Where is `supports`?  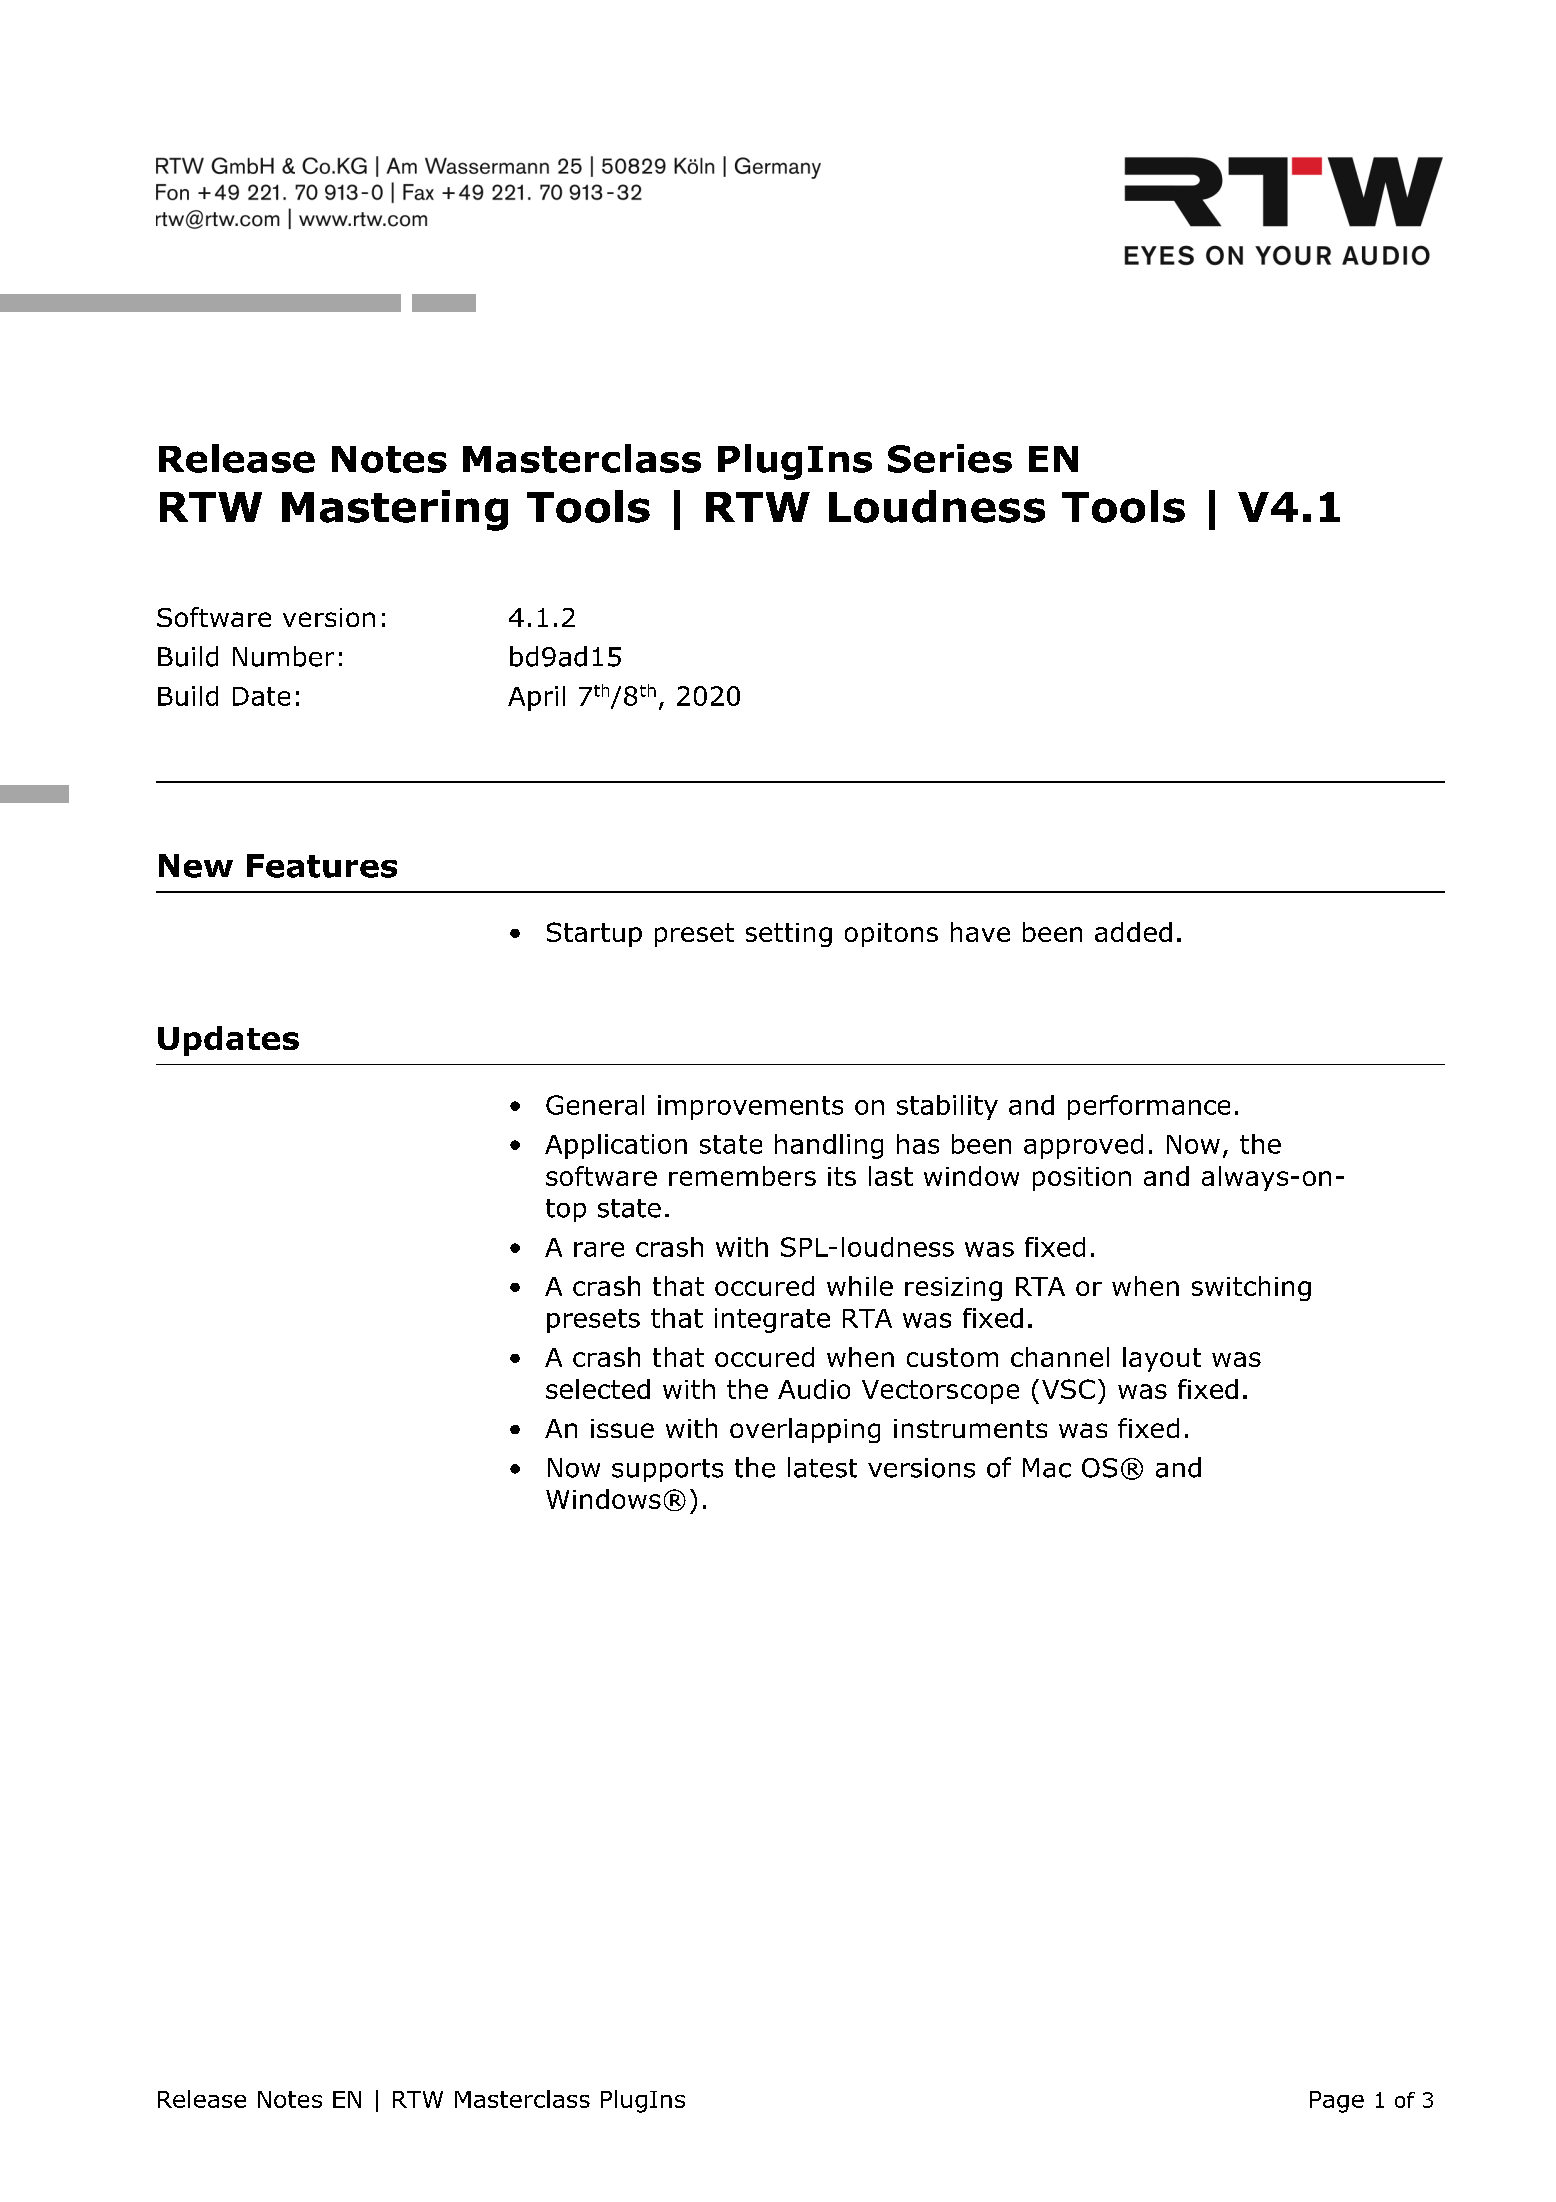 supports is located at coordinates (667, 1470).
